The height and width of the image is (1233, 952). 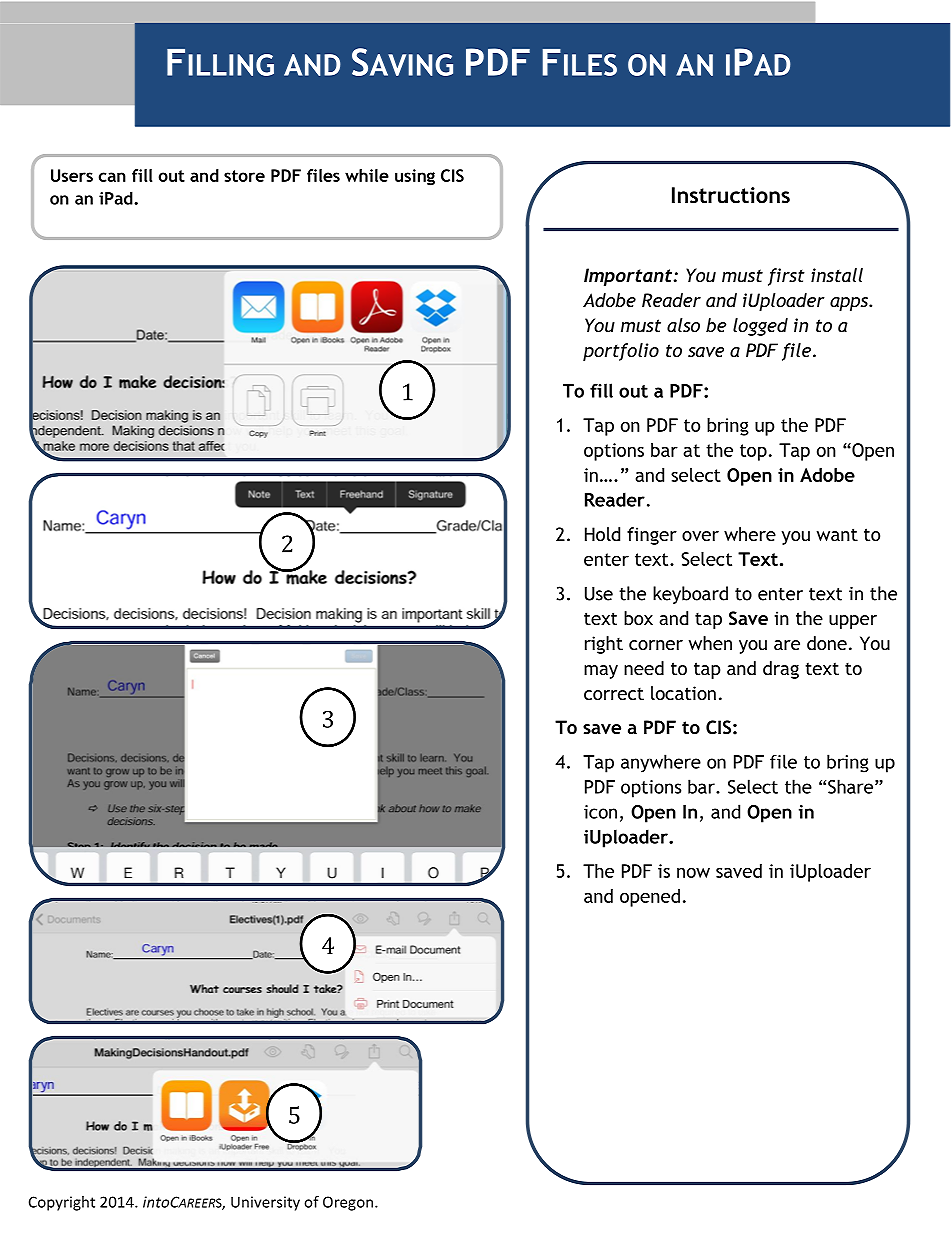 What do you see at coordinates (781, 670) in the image?
I see `drag` at bounding box center [781, 670].
